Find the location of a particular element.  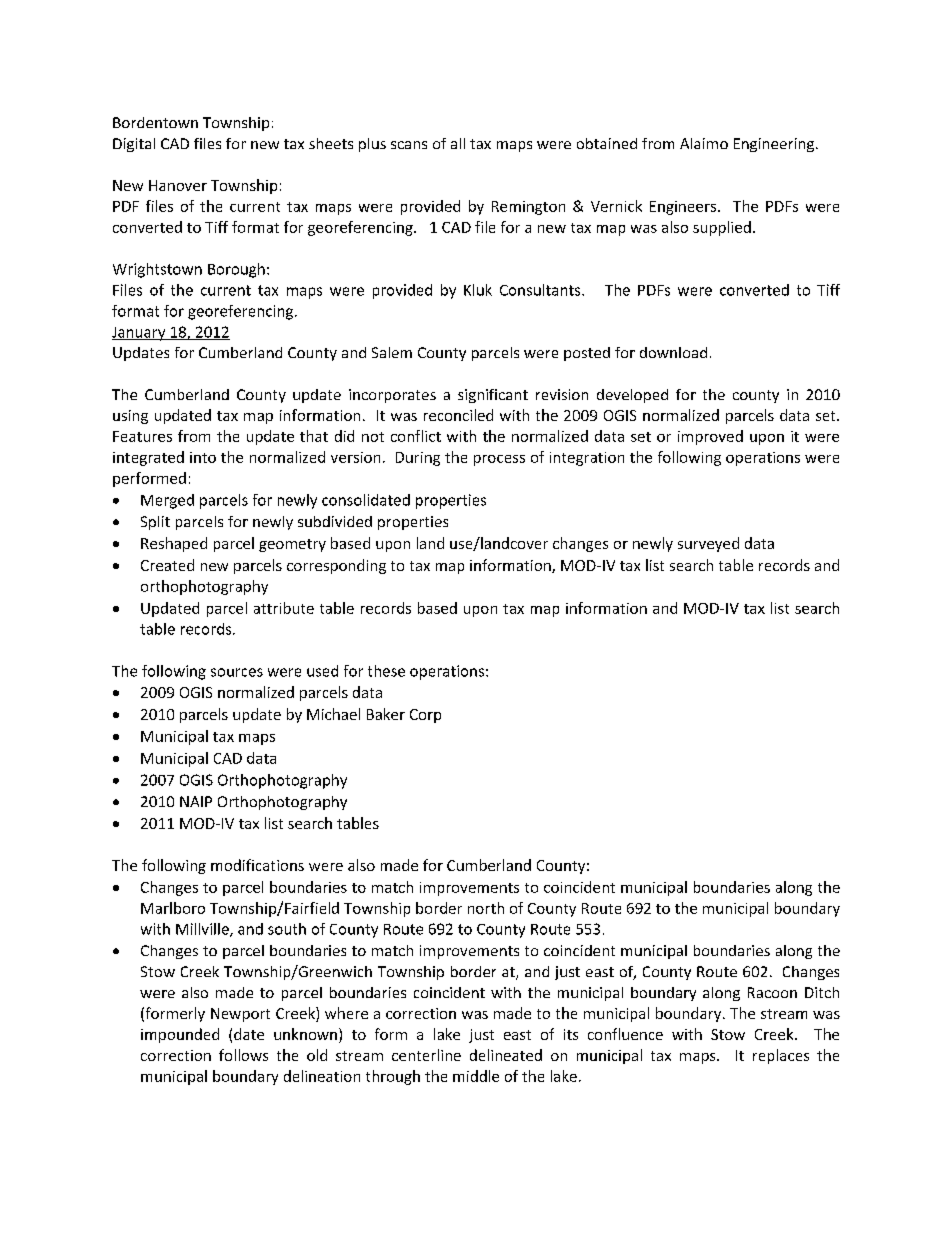

sources is located at coordinates (237, 672).
